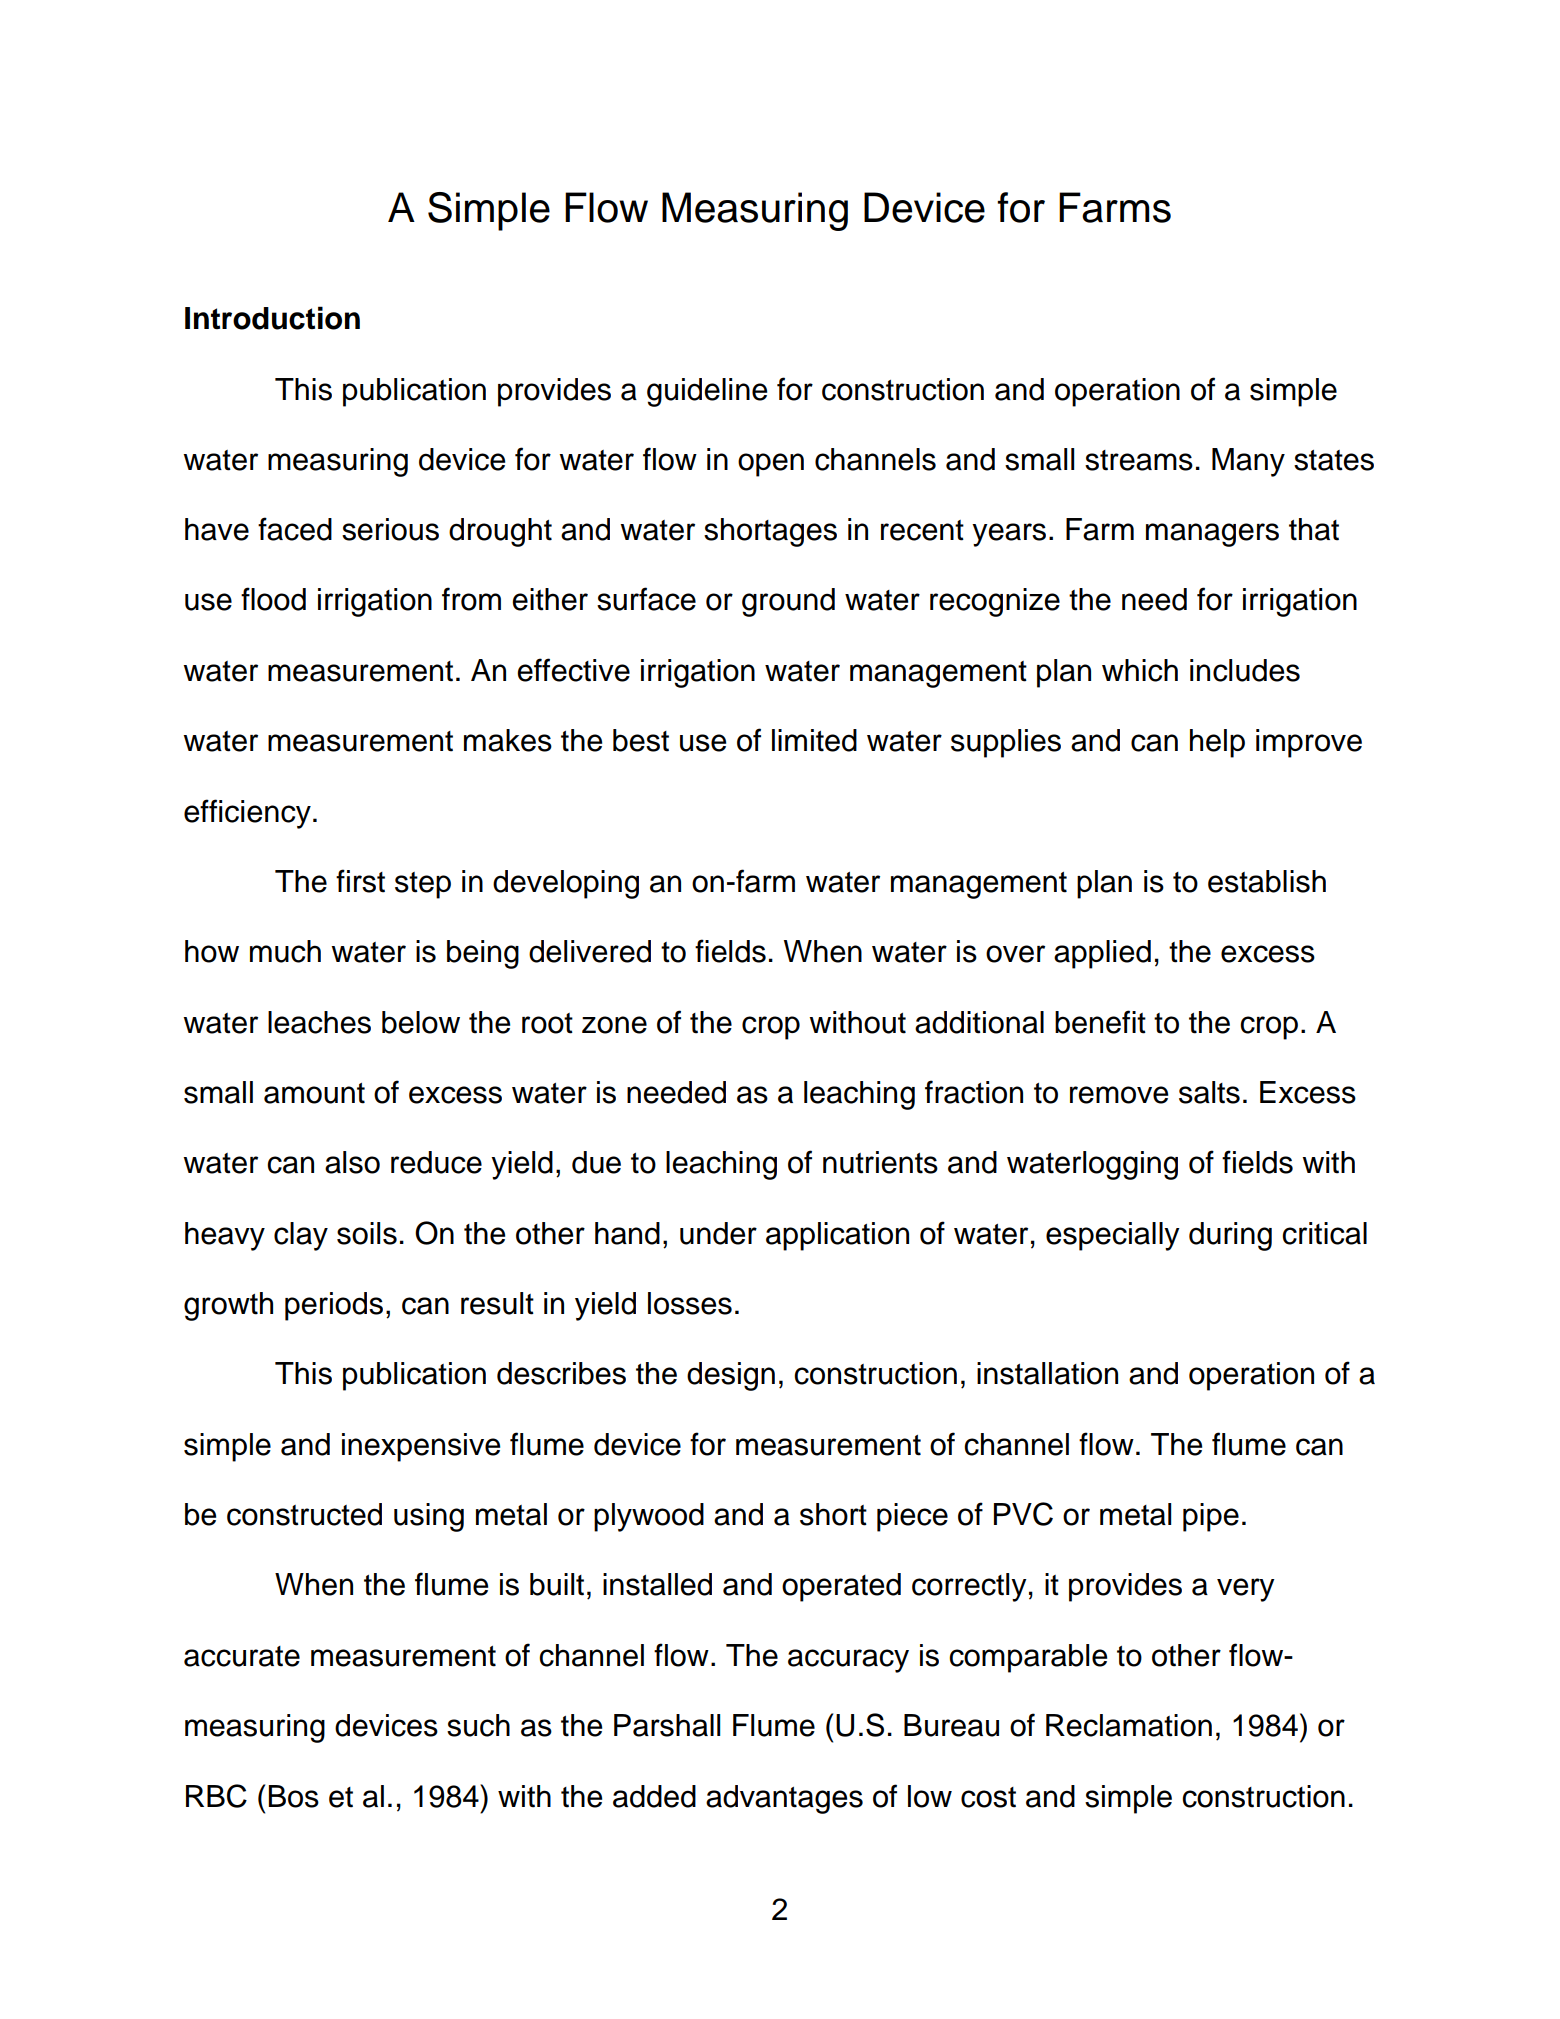 This document has width=1560, height=2019. I want to click on salts, so click(1209, 1092).
